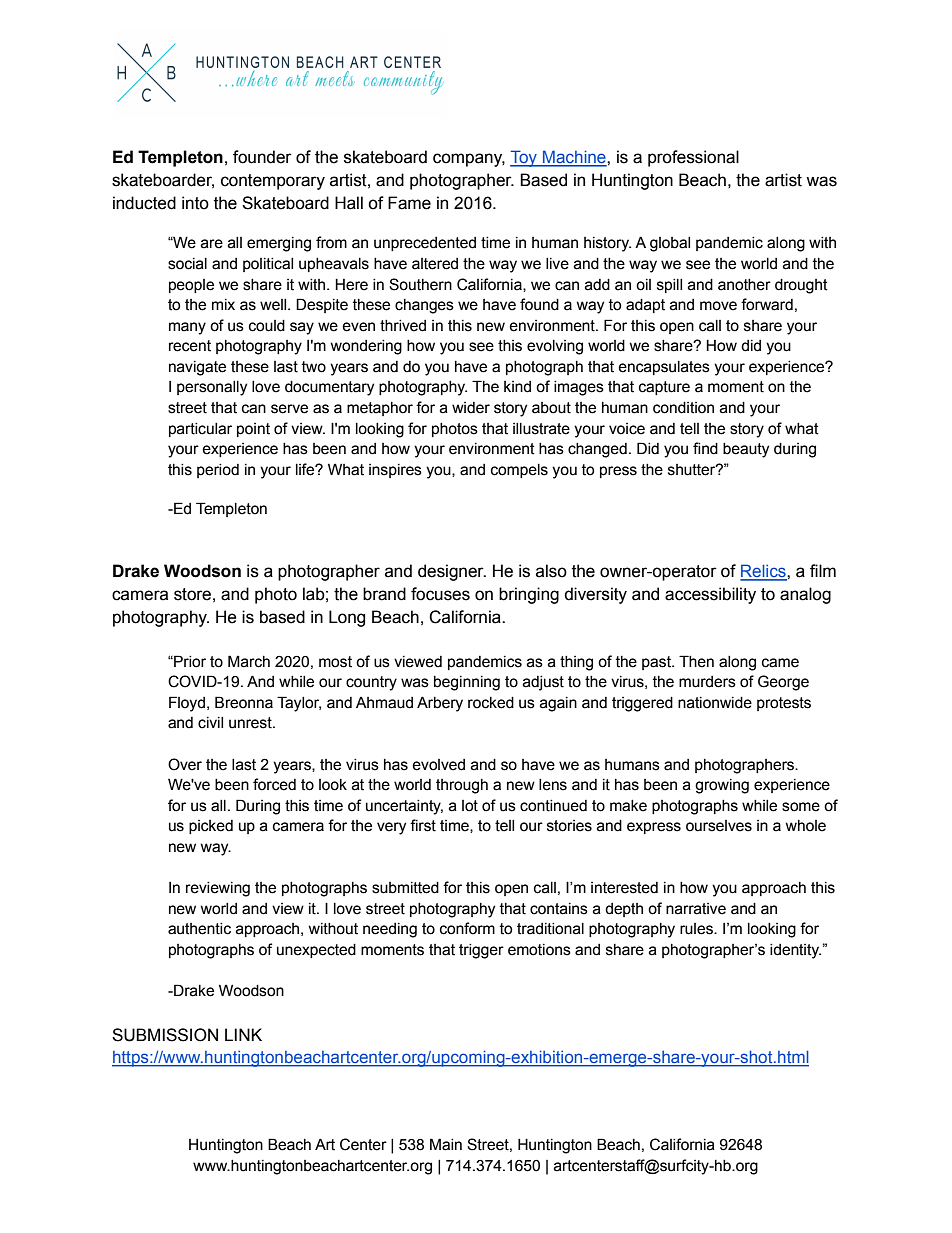  What do you see at coordinates (446, 1144) in the screenshot?
I see `Main` at bounding box center [446, 1144].
